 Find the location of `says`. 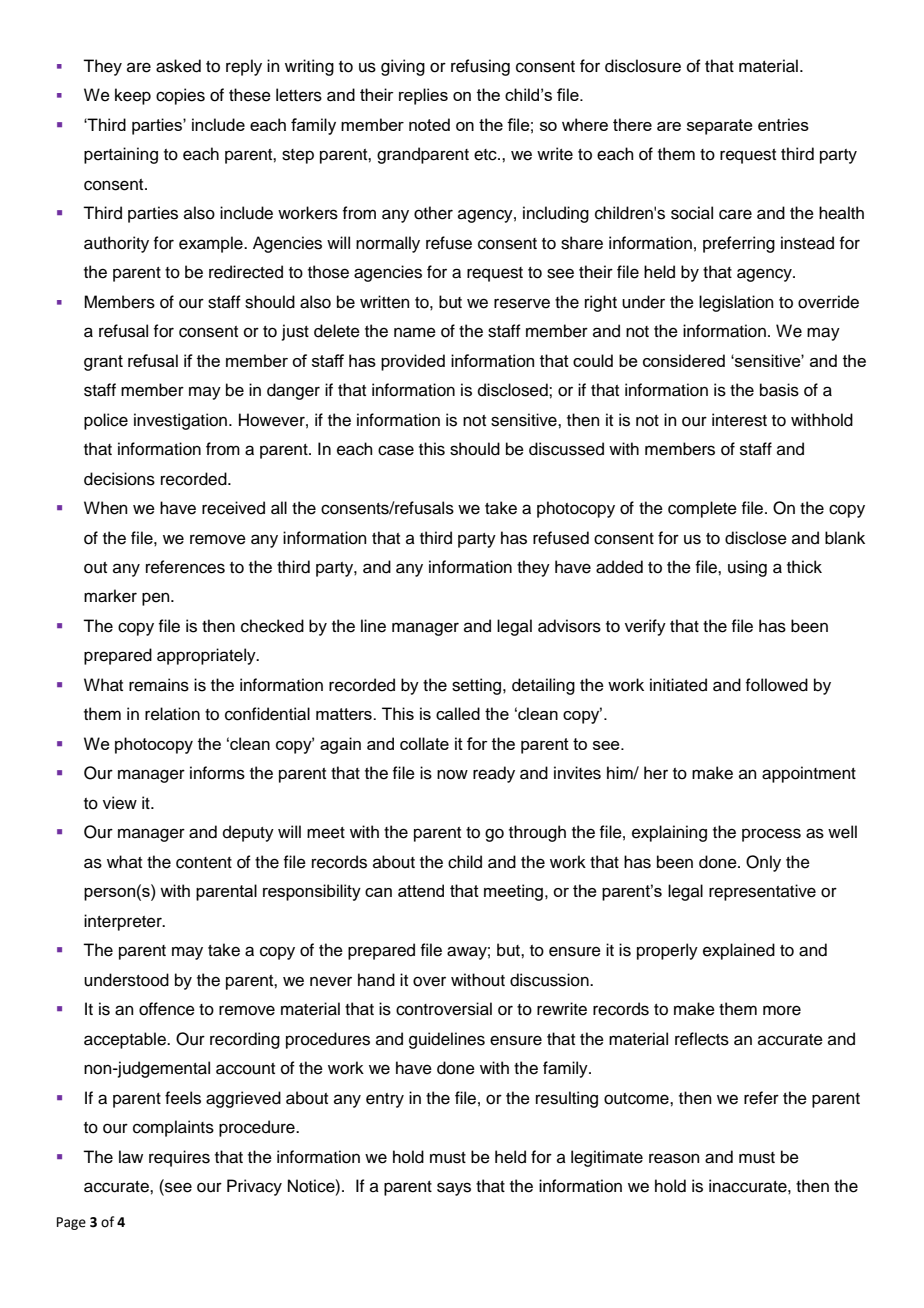

says is located at coordinates (454, 1189).
